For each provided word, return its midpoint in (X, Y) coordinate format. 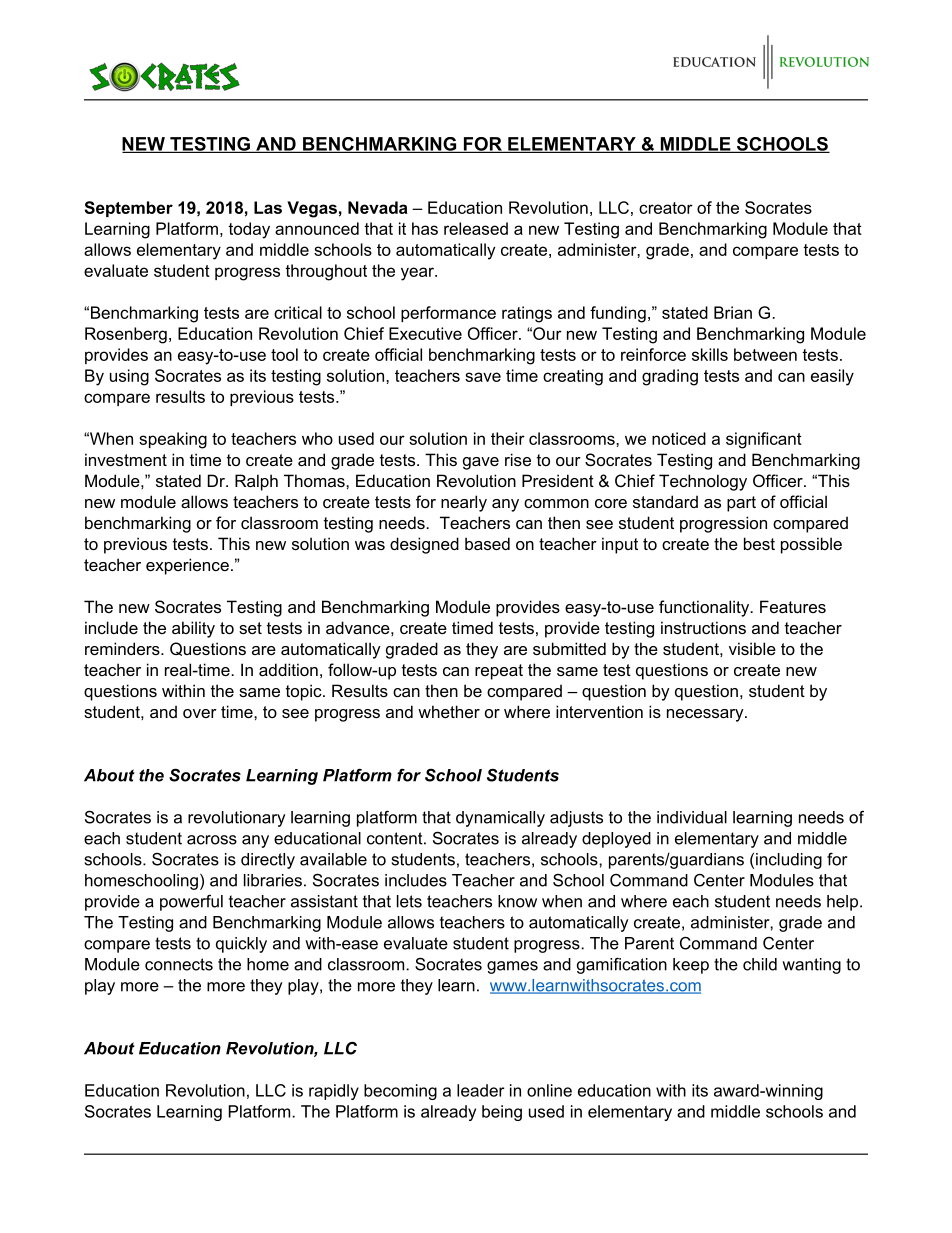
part (741, 504)
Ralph (256, 482)
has (425, 228)
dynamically (500, 819)
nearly (464, 503)
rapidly (334, 1092)
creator (666, 208)
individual (692, 817)
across (212, 840)
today (249, 230)
